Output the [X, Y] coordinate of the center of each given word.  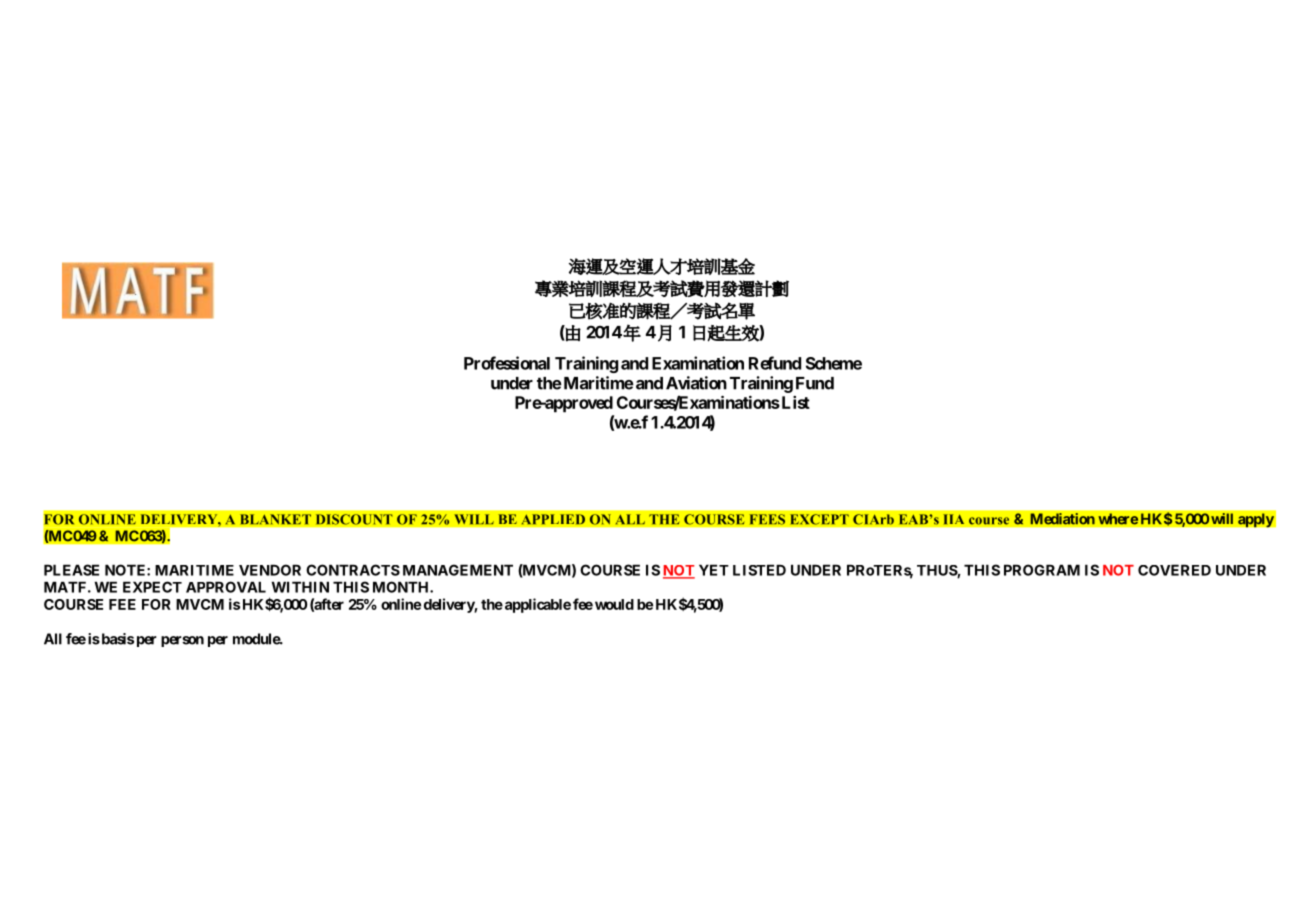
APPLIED [553, 519]
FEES [767, 519]
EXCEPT [819, 519]
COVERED [1174, 570]
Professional [507, 363]
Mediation [1062, 519]
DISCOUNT [354, 519]
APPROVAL [226, 587]
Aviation [696, 383]
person [182, 641]
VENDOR [270, 570]
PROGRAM [1042, 570]
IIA [954, 519]
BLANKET [275, 519]
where [1118, 519]
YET [714, 570]
